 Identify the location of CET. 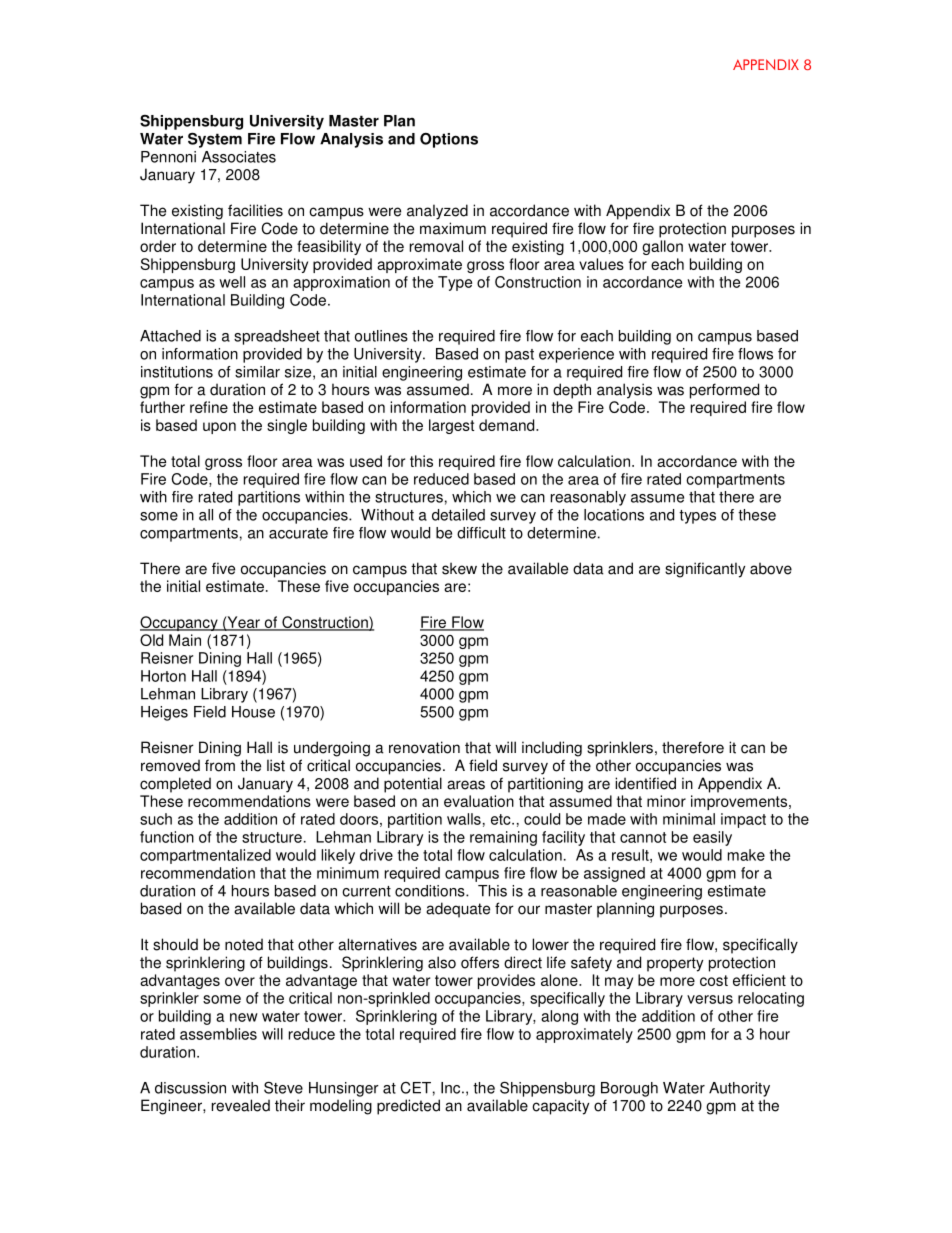
(415, 1088).
